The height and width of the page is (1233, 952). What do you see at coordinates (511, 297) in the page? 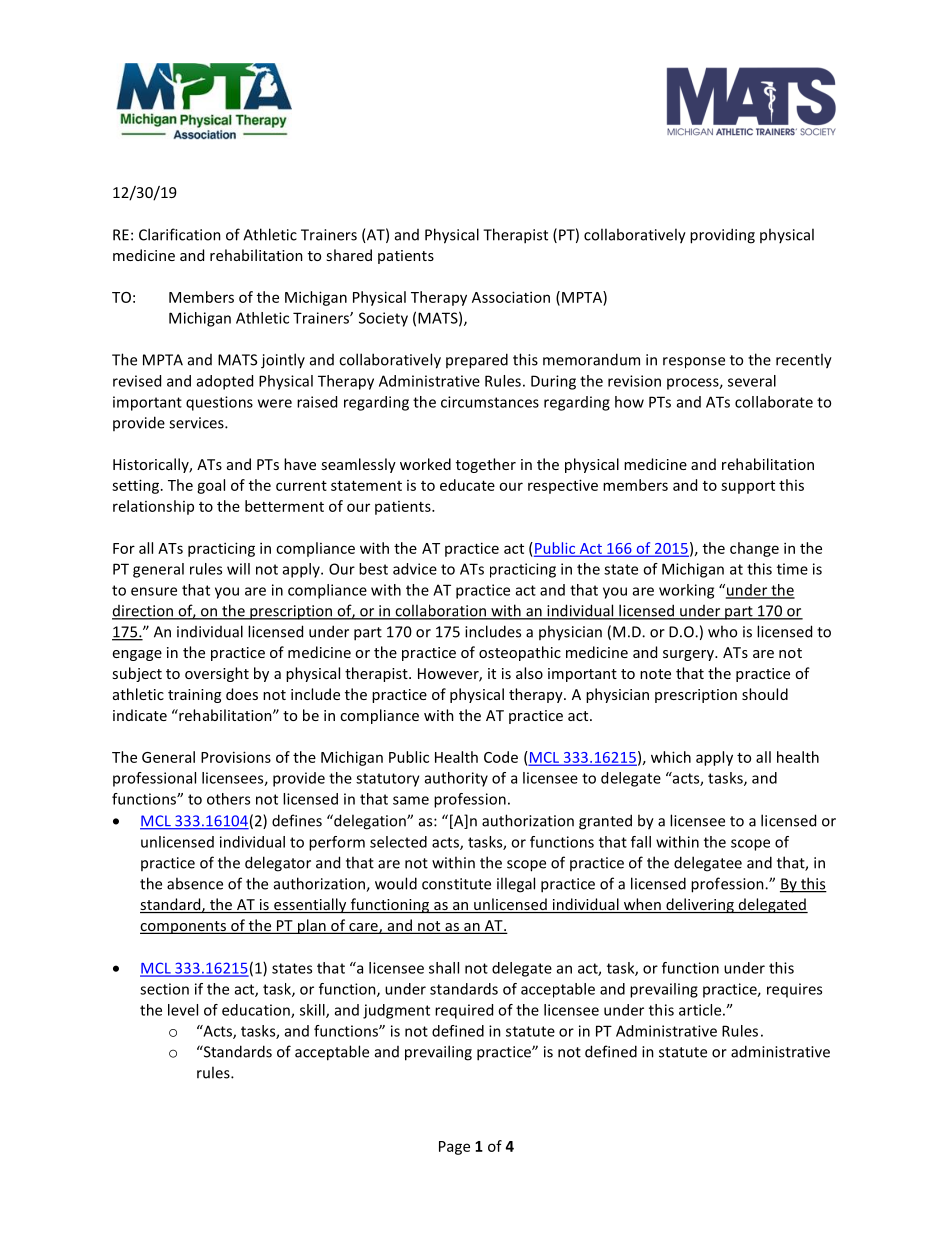
I see `Association` at bounding box center [511, 297].
